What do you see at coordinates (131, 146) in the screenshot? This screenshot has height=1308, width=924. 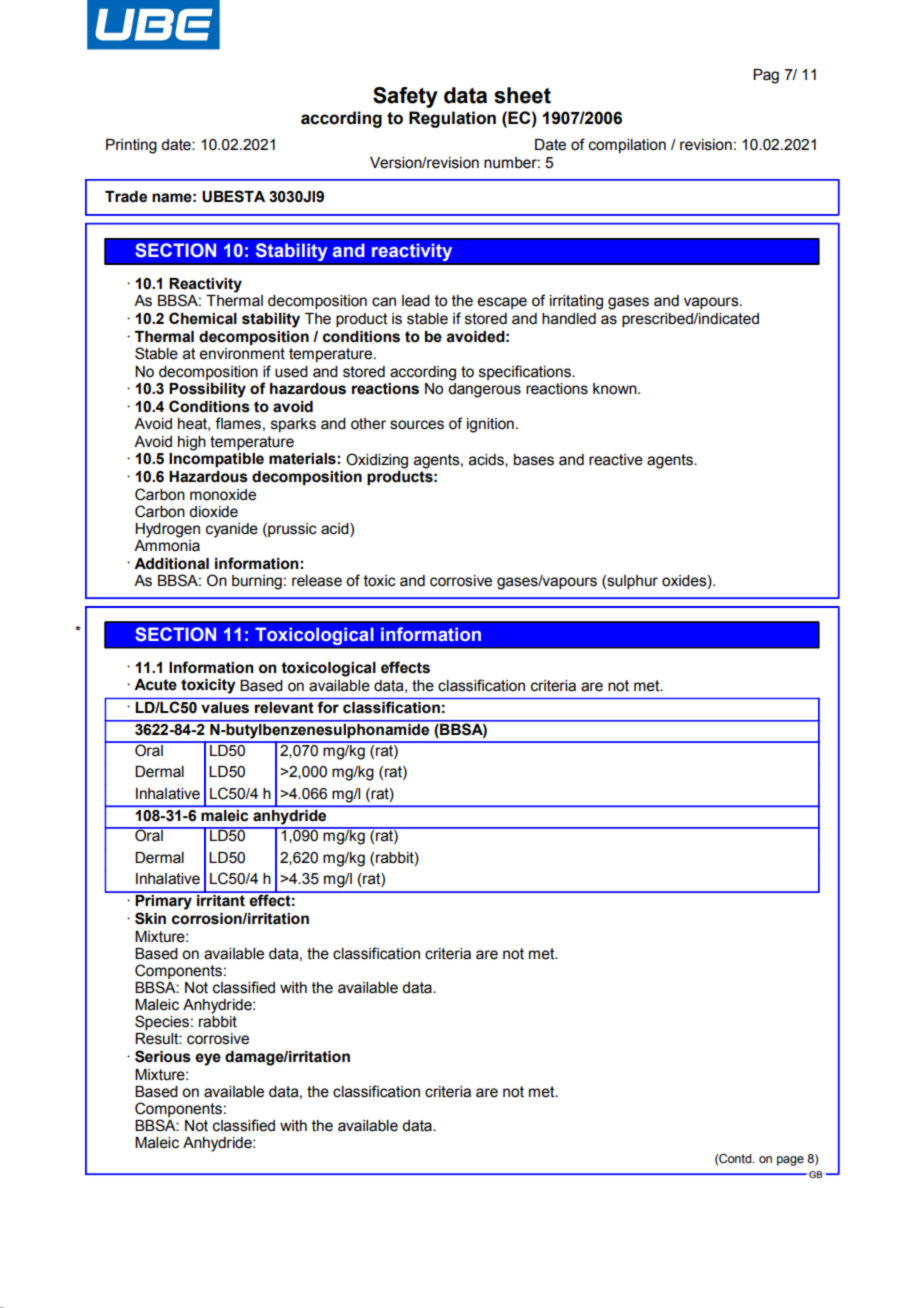 I see `Printing` at bounding box center [131, 146].
